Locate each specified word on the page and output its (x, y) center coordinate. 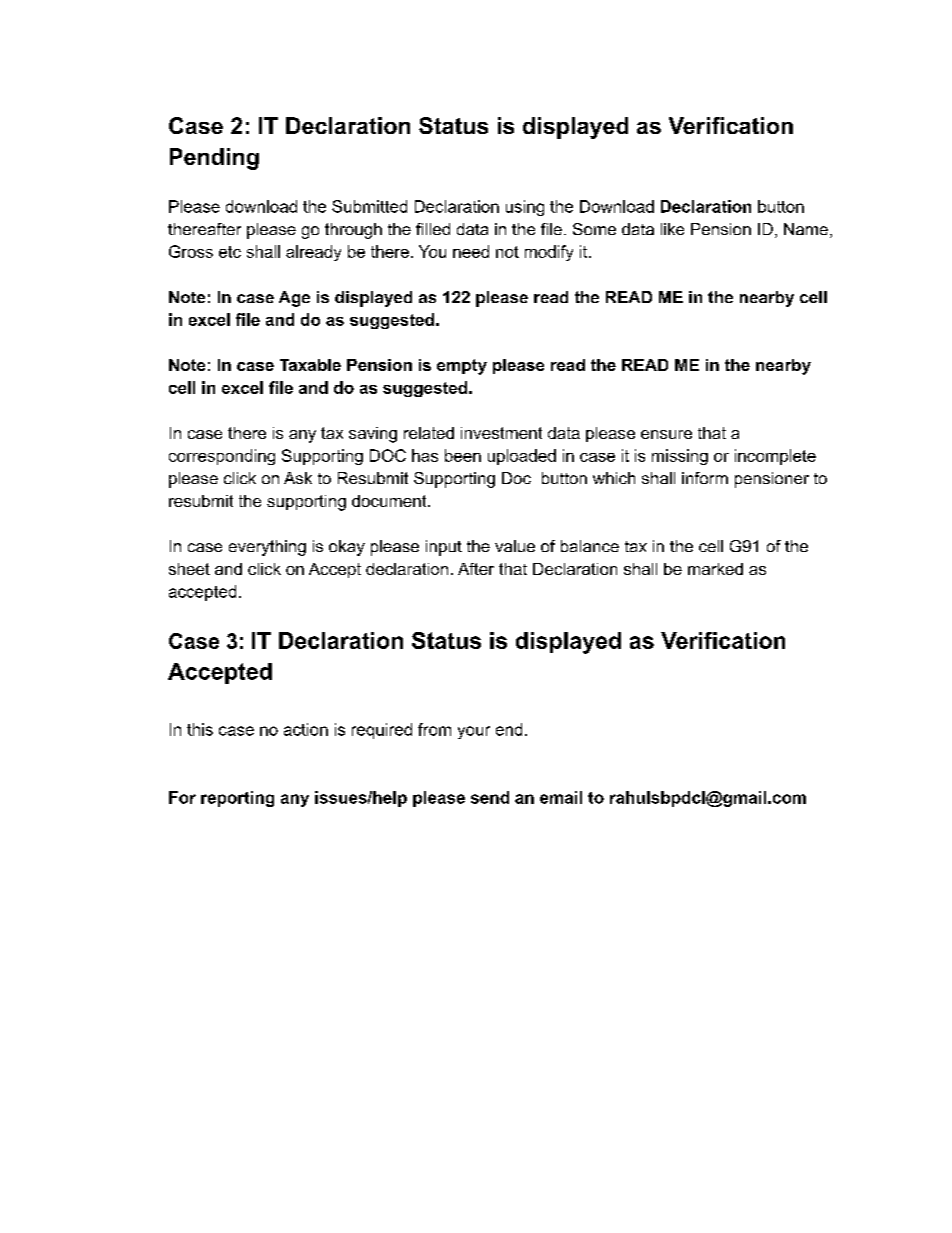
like (672, 229)
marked (715, 569)
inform (705, 478)
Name (806, 229)
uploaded (522, 457)
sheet (189, 569)
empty (462, 367)
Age (294, 299)
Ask (298, 478)
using (525, 208)
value (515, 546)
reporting (237, 799)
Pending (214, 159)
